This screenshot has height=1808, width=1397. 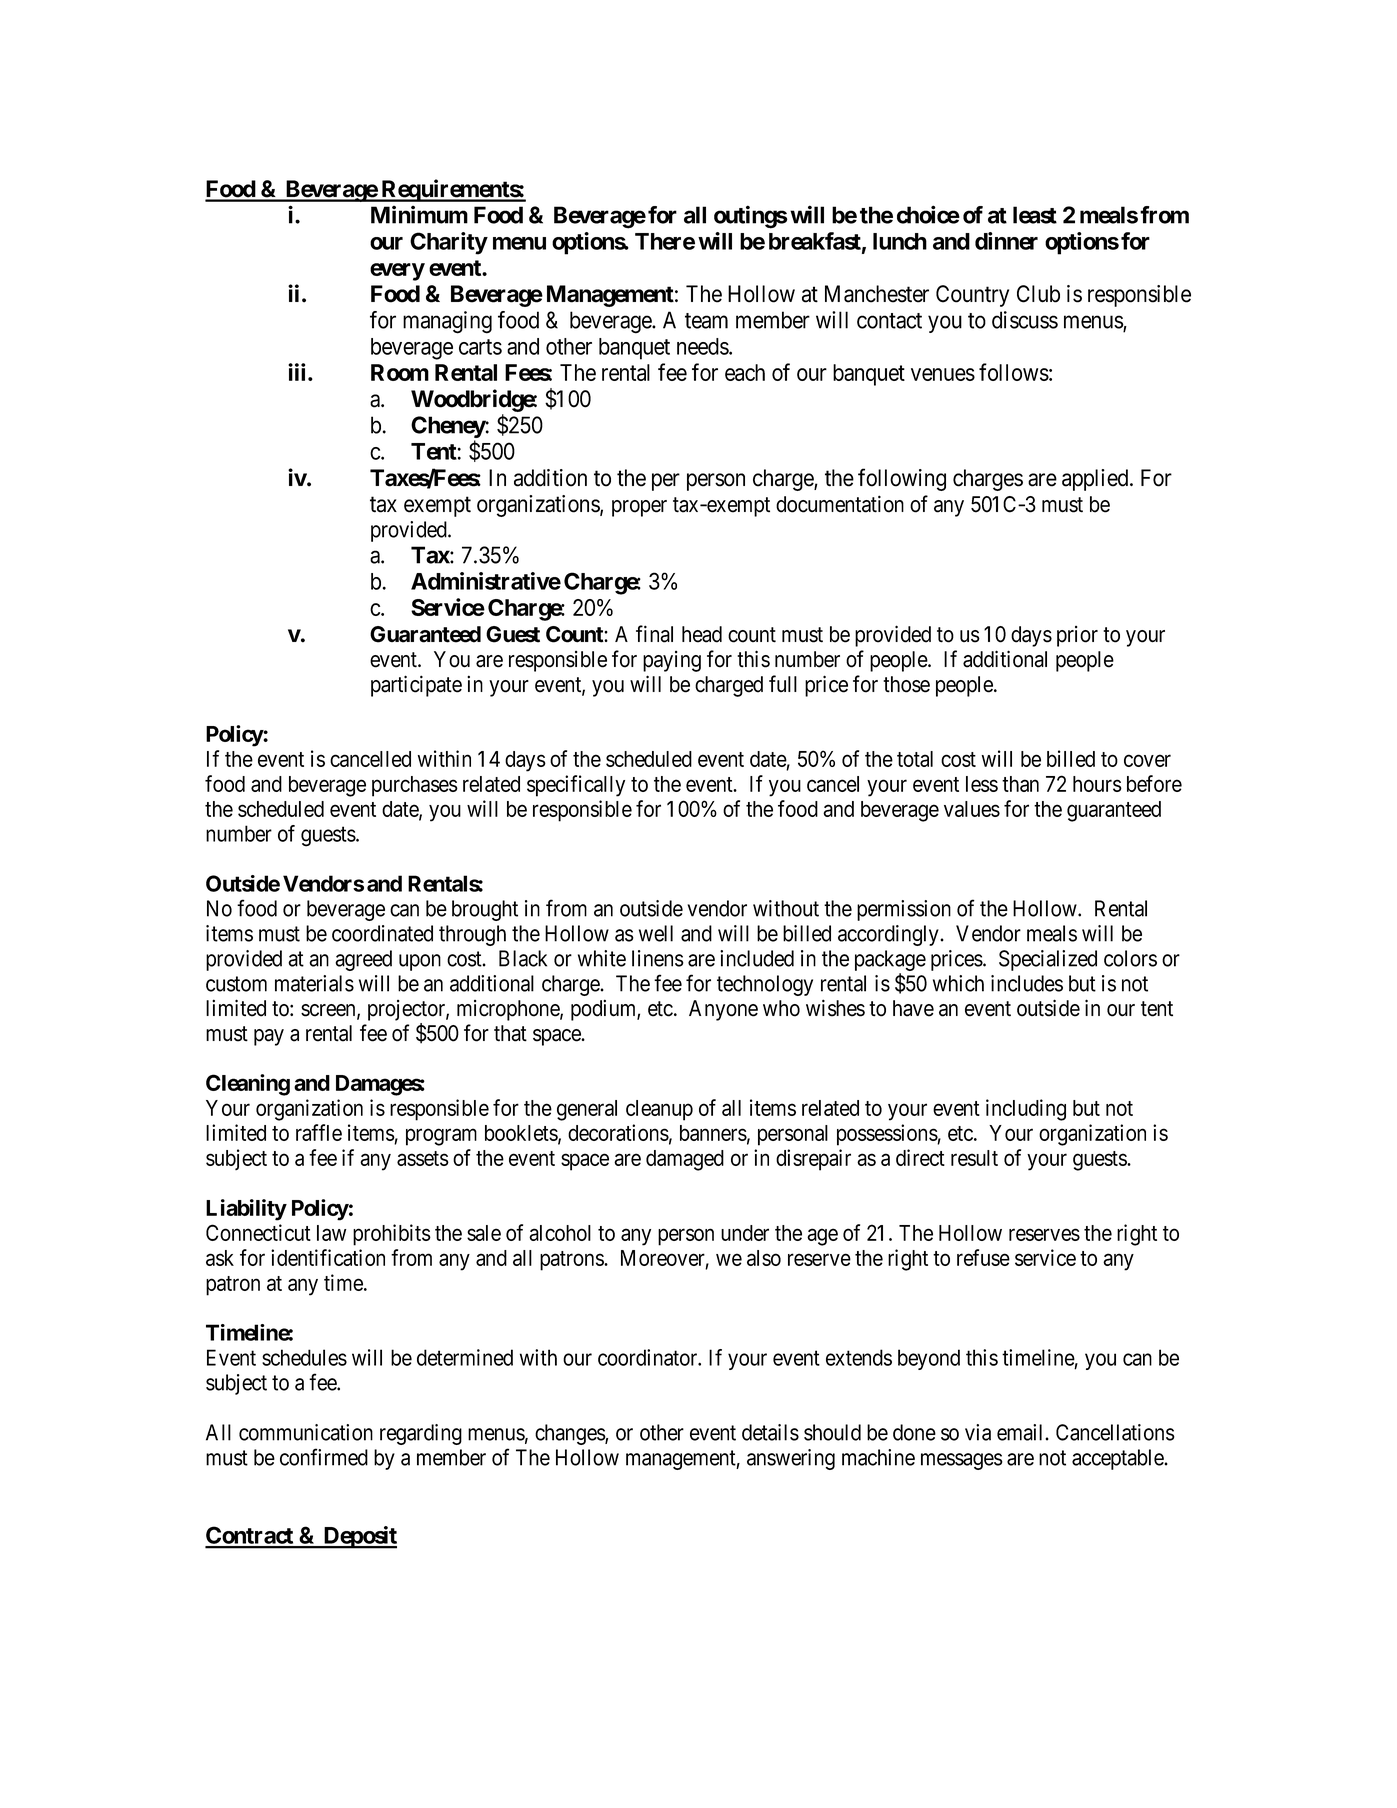 What do you see at coordinates (397, 272) in the screenshot?
I see `every` at bounding box center [397, 272].
